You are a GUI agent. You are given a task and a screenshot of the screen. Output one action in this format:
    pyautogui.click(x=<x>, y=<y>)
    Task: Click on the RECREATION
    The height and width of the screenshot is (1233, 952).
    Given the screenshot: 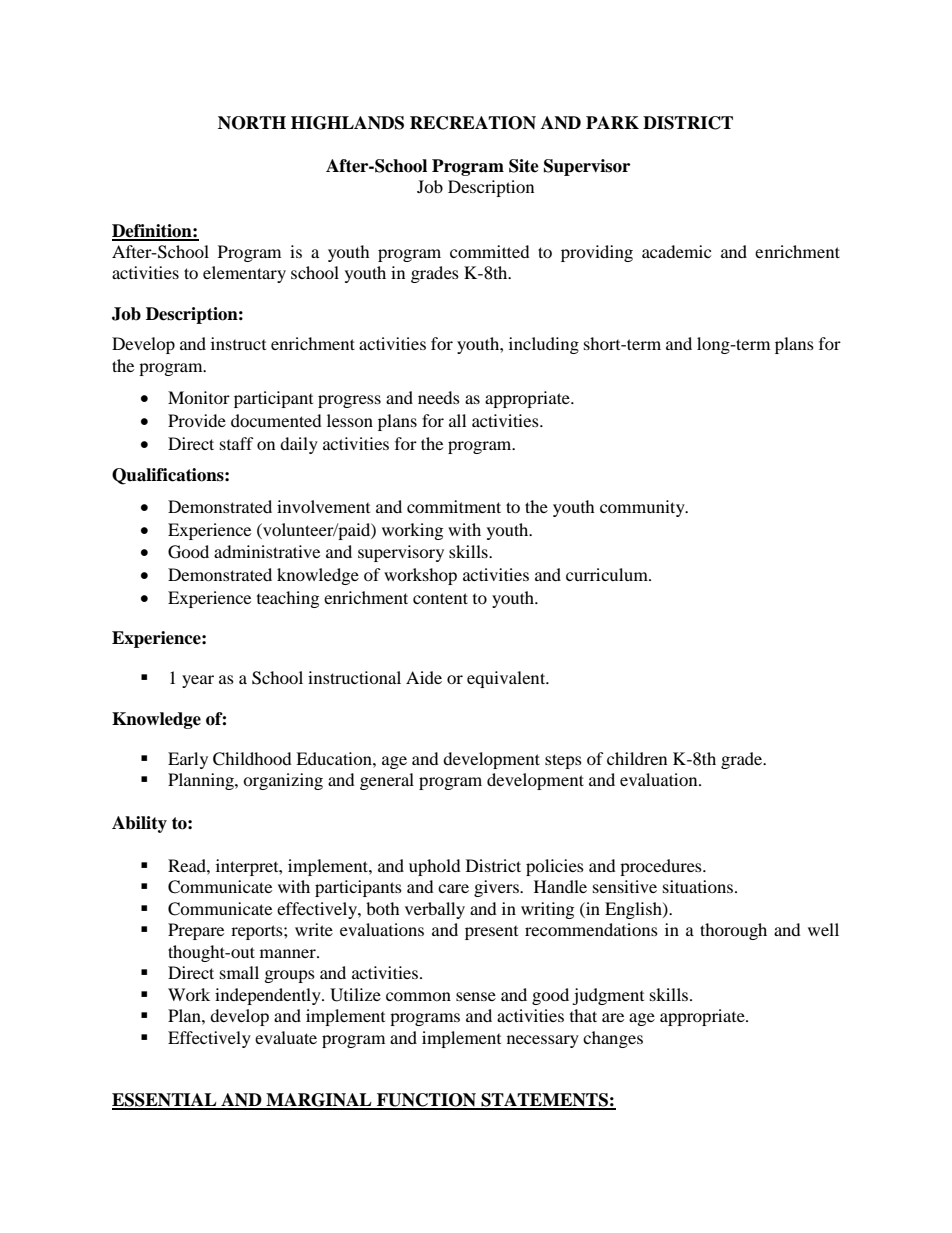 What is the action you would take?
    pyautogui.click(x=473, y=123)
